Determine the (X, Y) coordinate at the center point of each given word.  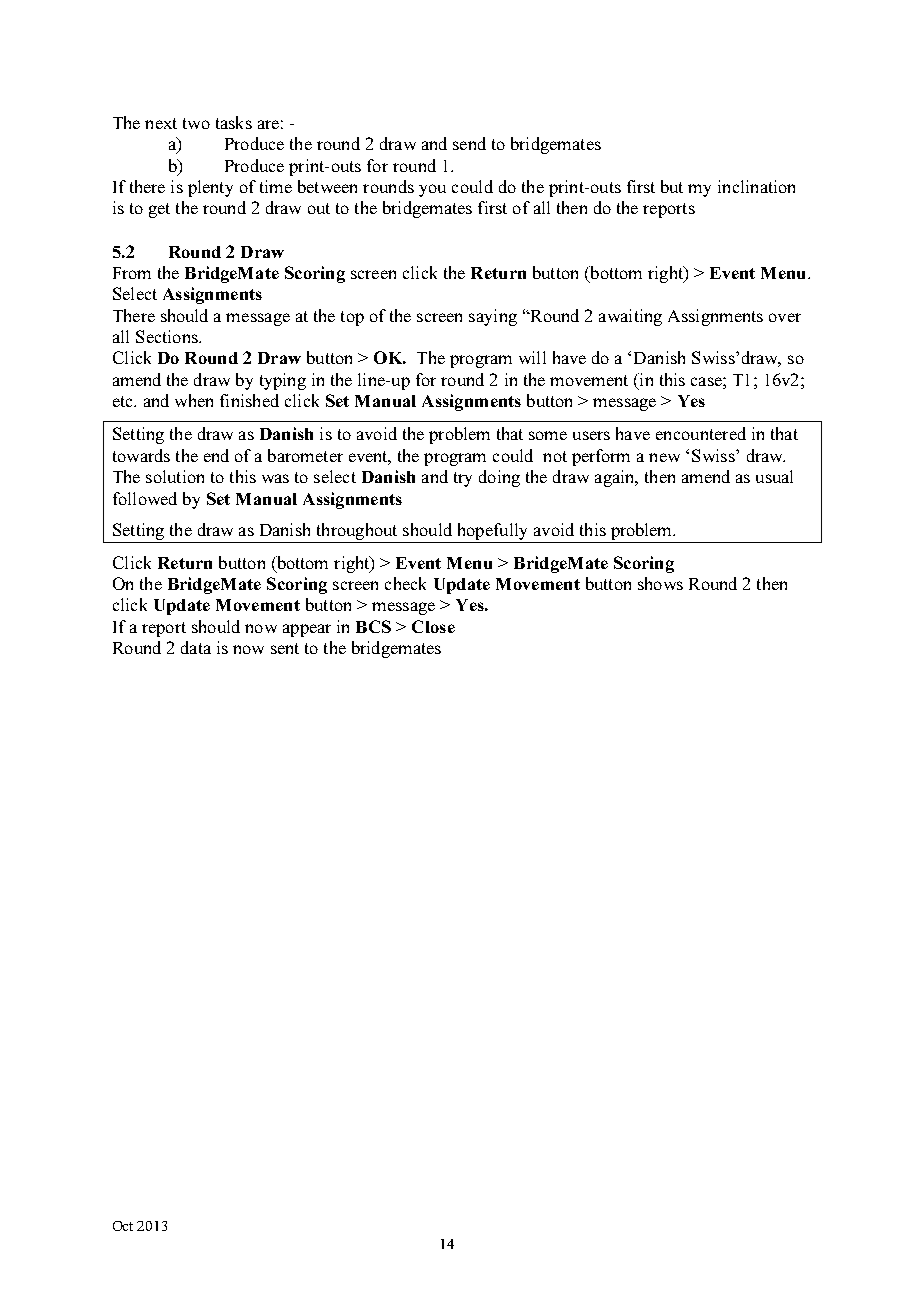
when (194, 400)
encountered (701, 433)
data (196, 647)
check (405, 583)
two (196, 123)
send (469, 143)
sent (285, 648)
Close (433, 626)
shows (660, 583)
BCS (373, 626)
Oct (123, 1226)
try (463, 479)
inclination (756, 186)
